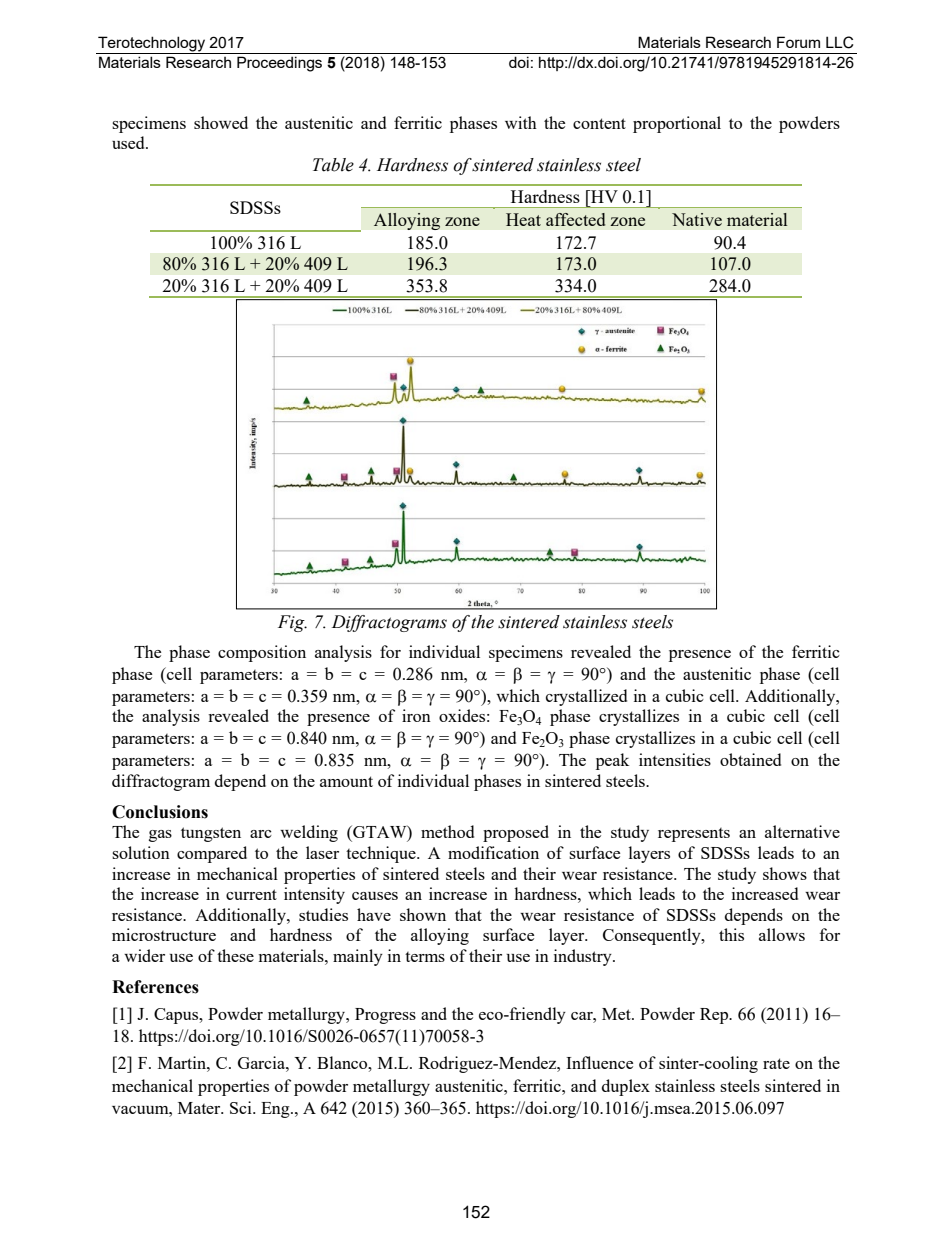 This screenshot has height=1233, width=952. What do you see at coordinates (292, 623) in the screenshot?
I see `Fig` at bounding box center [292, 623].
